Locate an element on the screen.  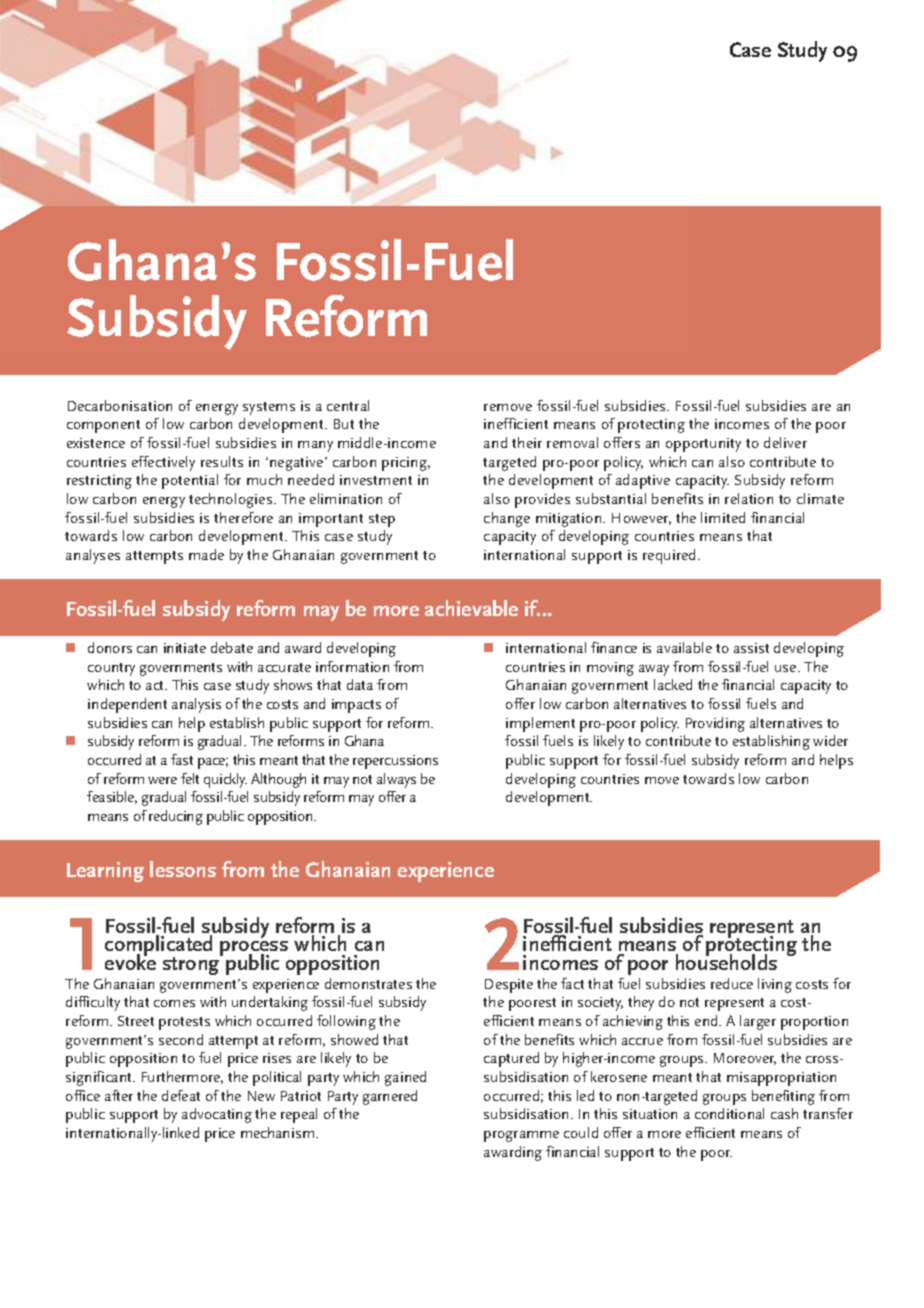
lessons is located at coordinates (183, 869).
